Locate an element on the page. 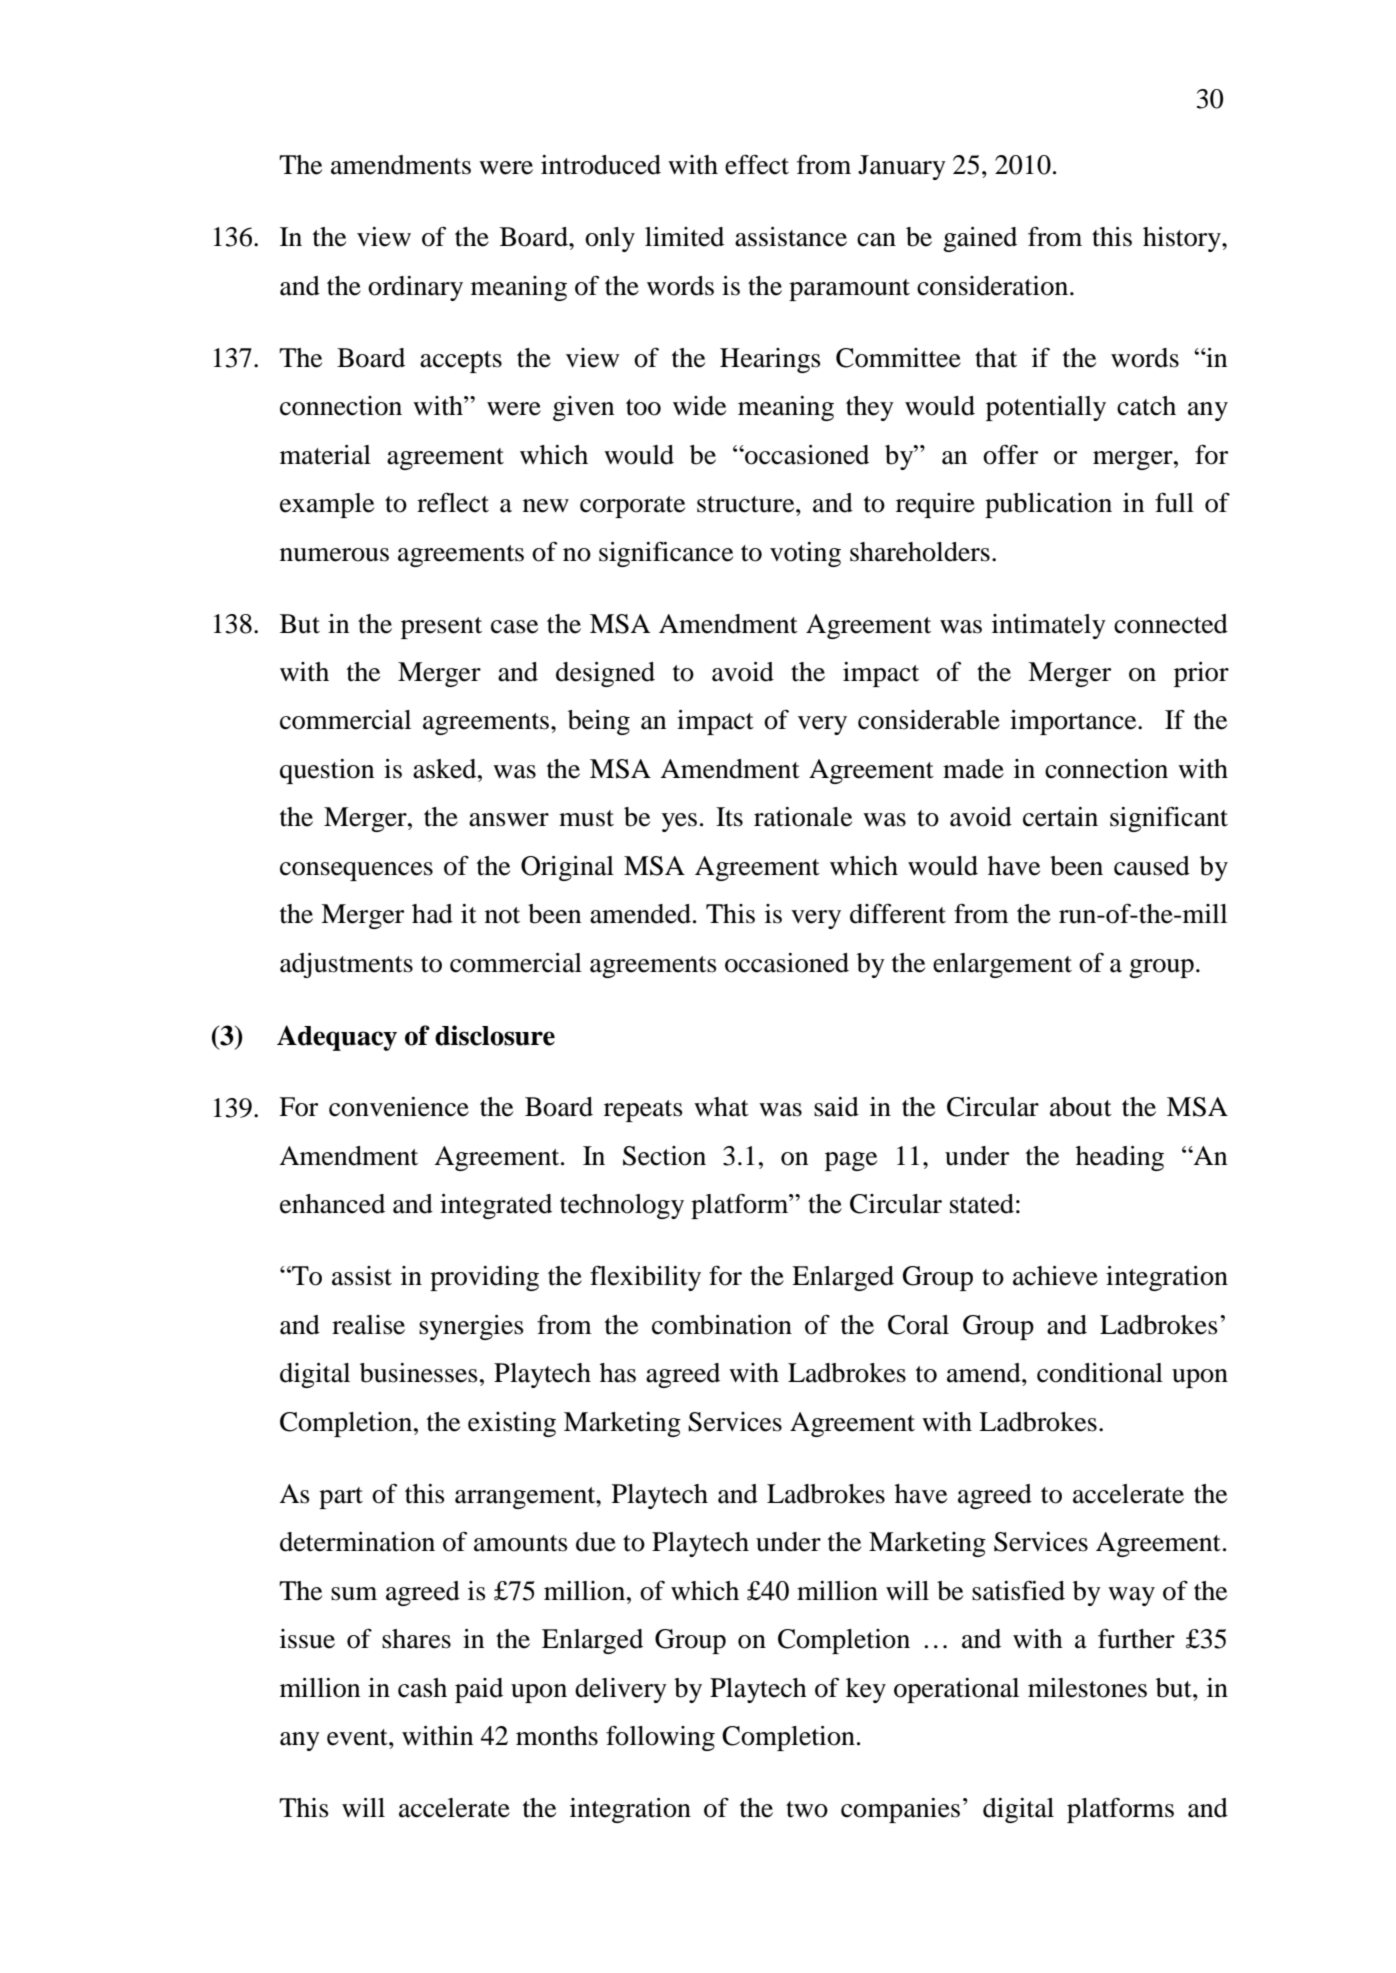 The width and height of the document is (1396, 1973). history is located at coordinates (1183, 239).
